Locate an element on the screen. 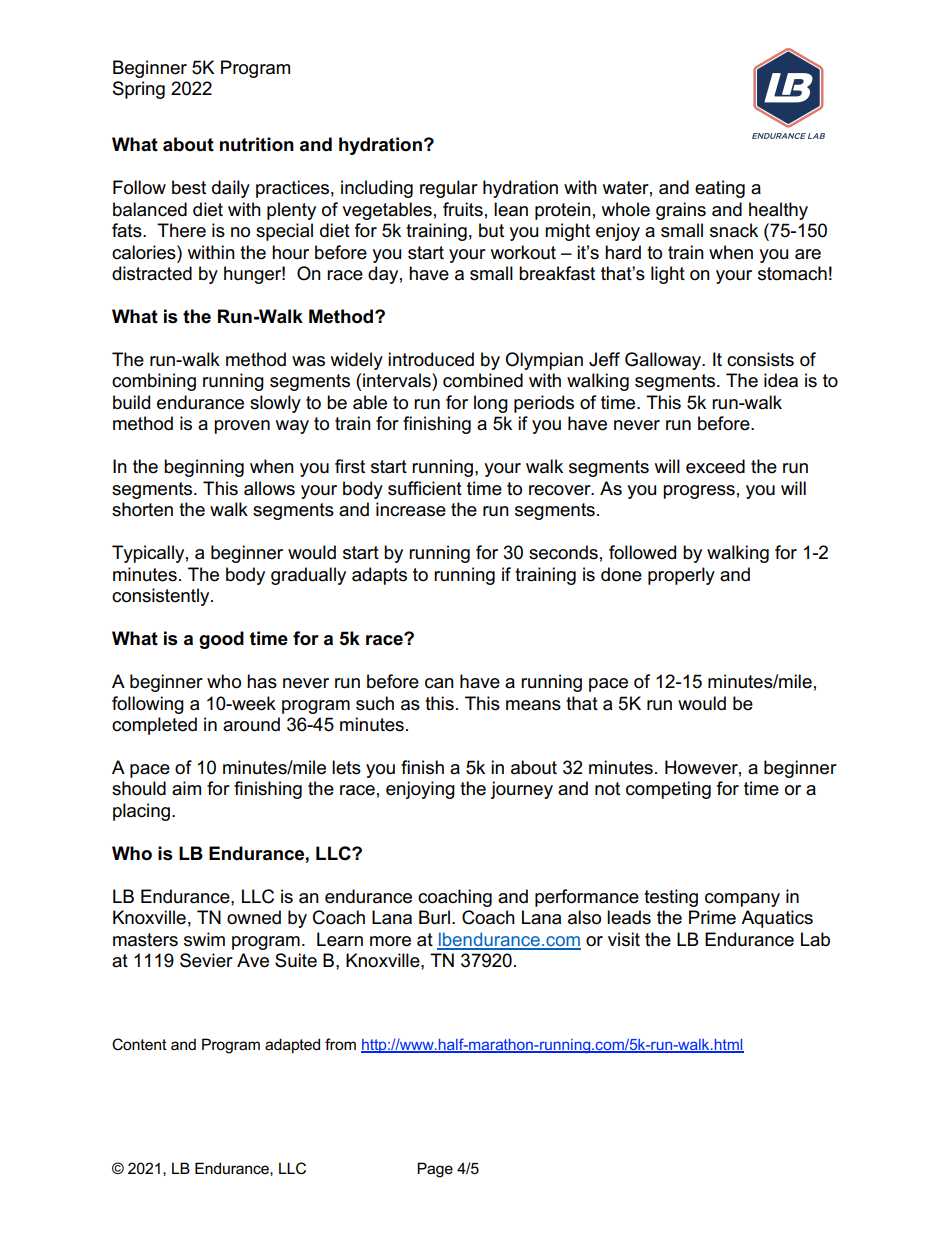  can is located at coordinates (439, 683).
